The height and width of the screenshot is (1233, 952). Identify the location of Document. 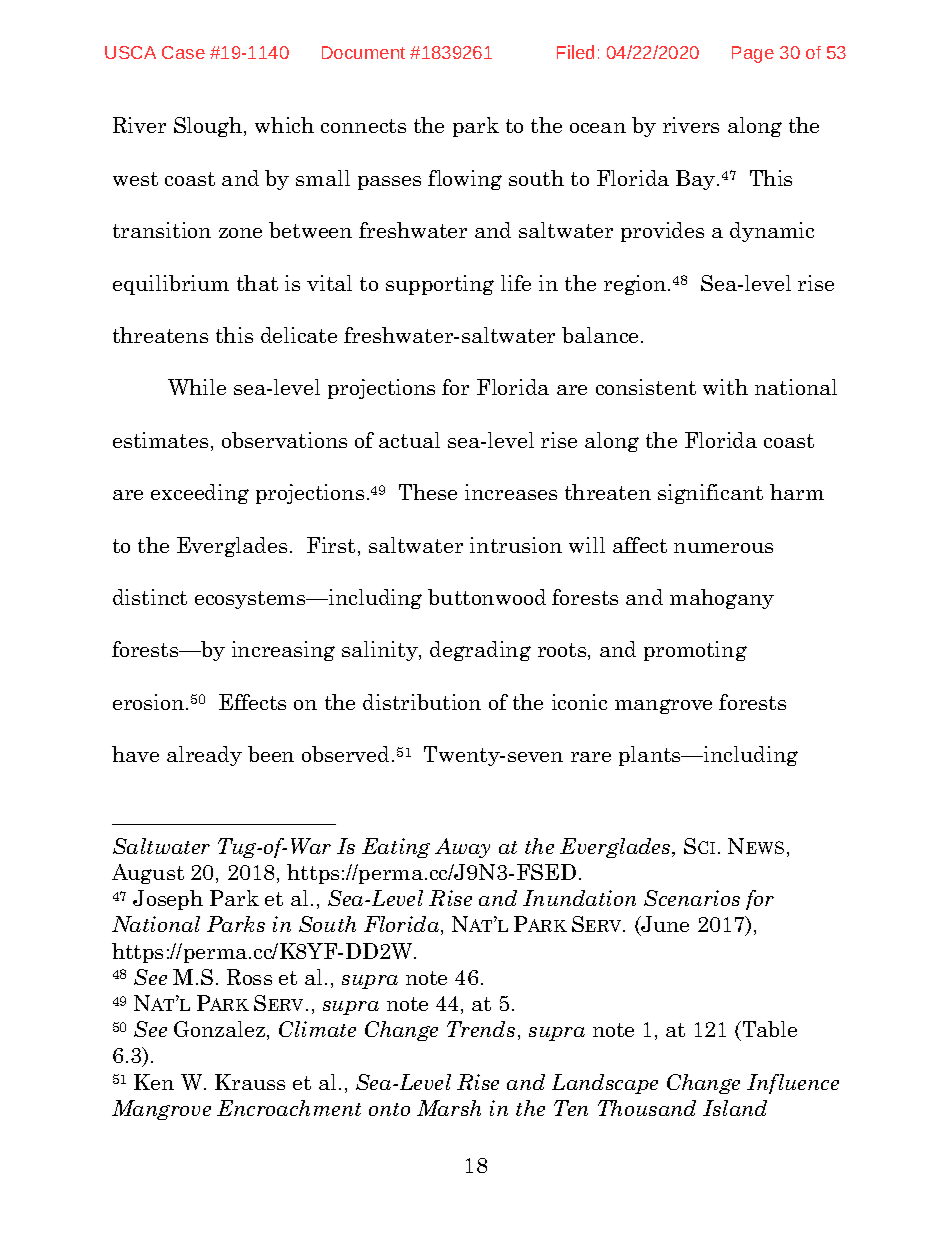
(363, 52).
